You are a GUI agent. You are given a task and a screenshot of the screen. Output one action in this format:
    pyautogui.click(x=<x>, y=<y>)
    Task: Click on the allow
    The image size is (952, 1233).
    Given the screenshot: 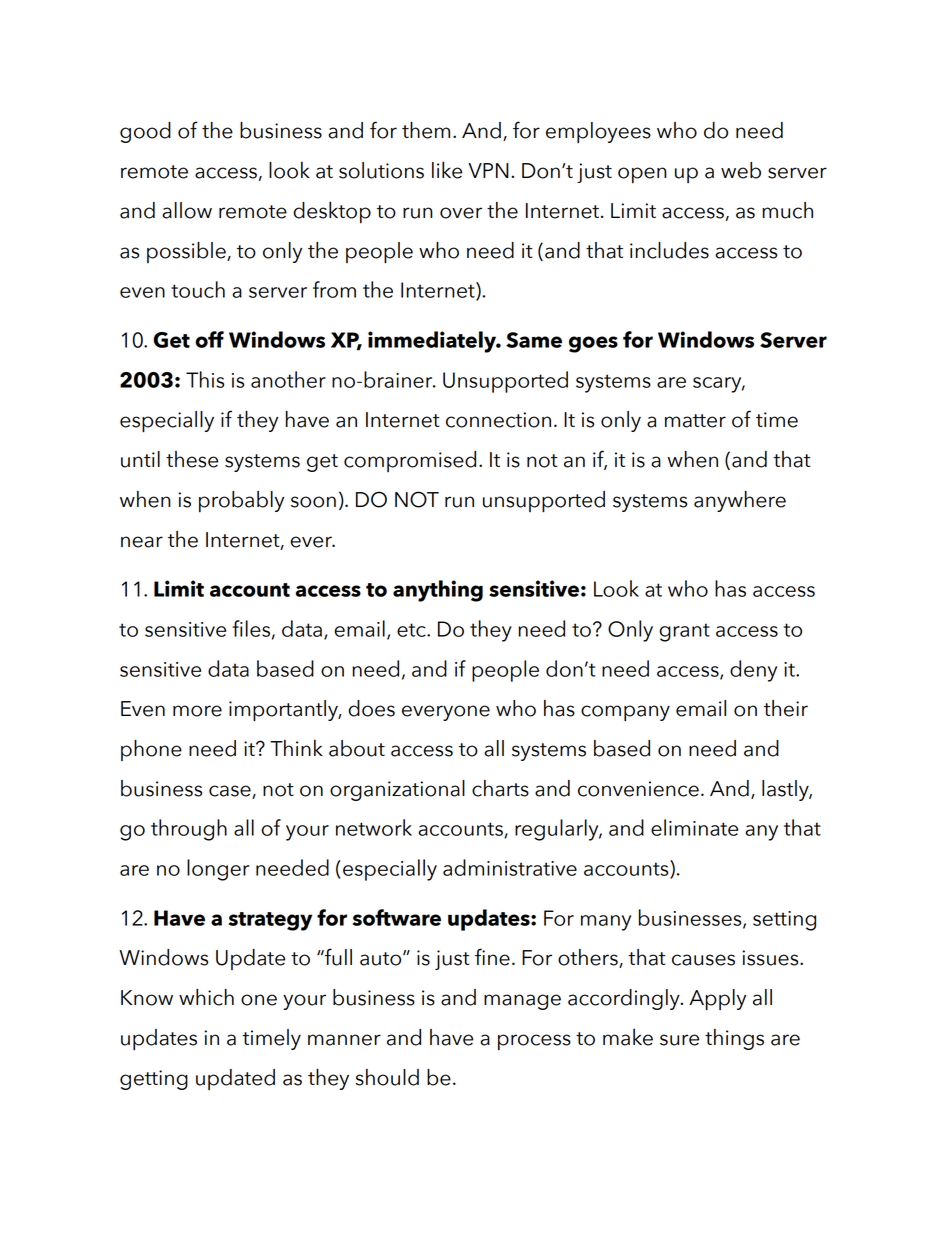 What is the action you would take?
    pyautogui.click(x=187, y=210)
